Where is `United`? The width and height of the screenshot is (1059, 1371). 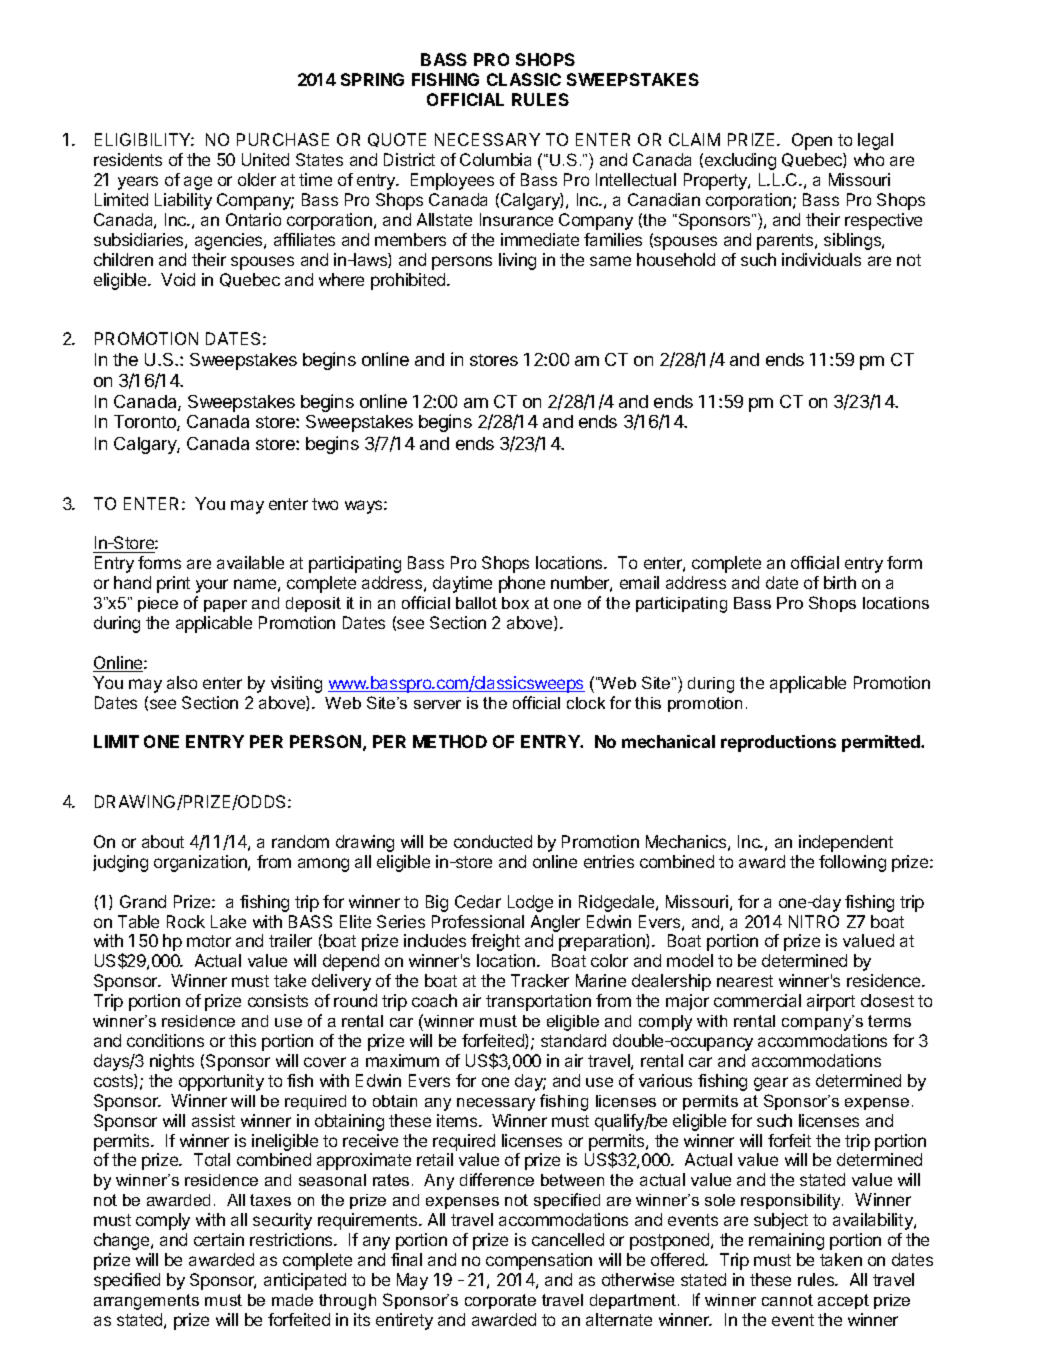
United is located at coordinates (265, 159).
